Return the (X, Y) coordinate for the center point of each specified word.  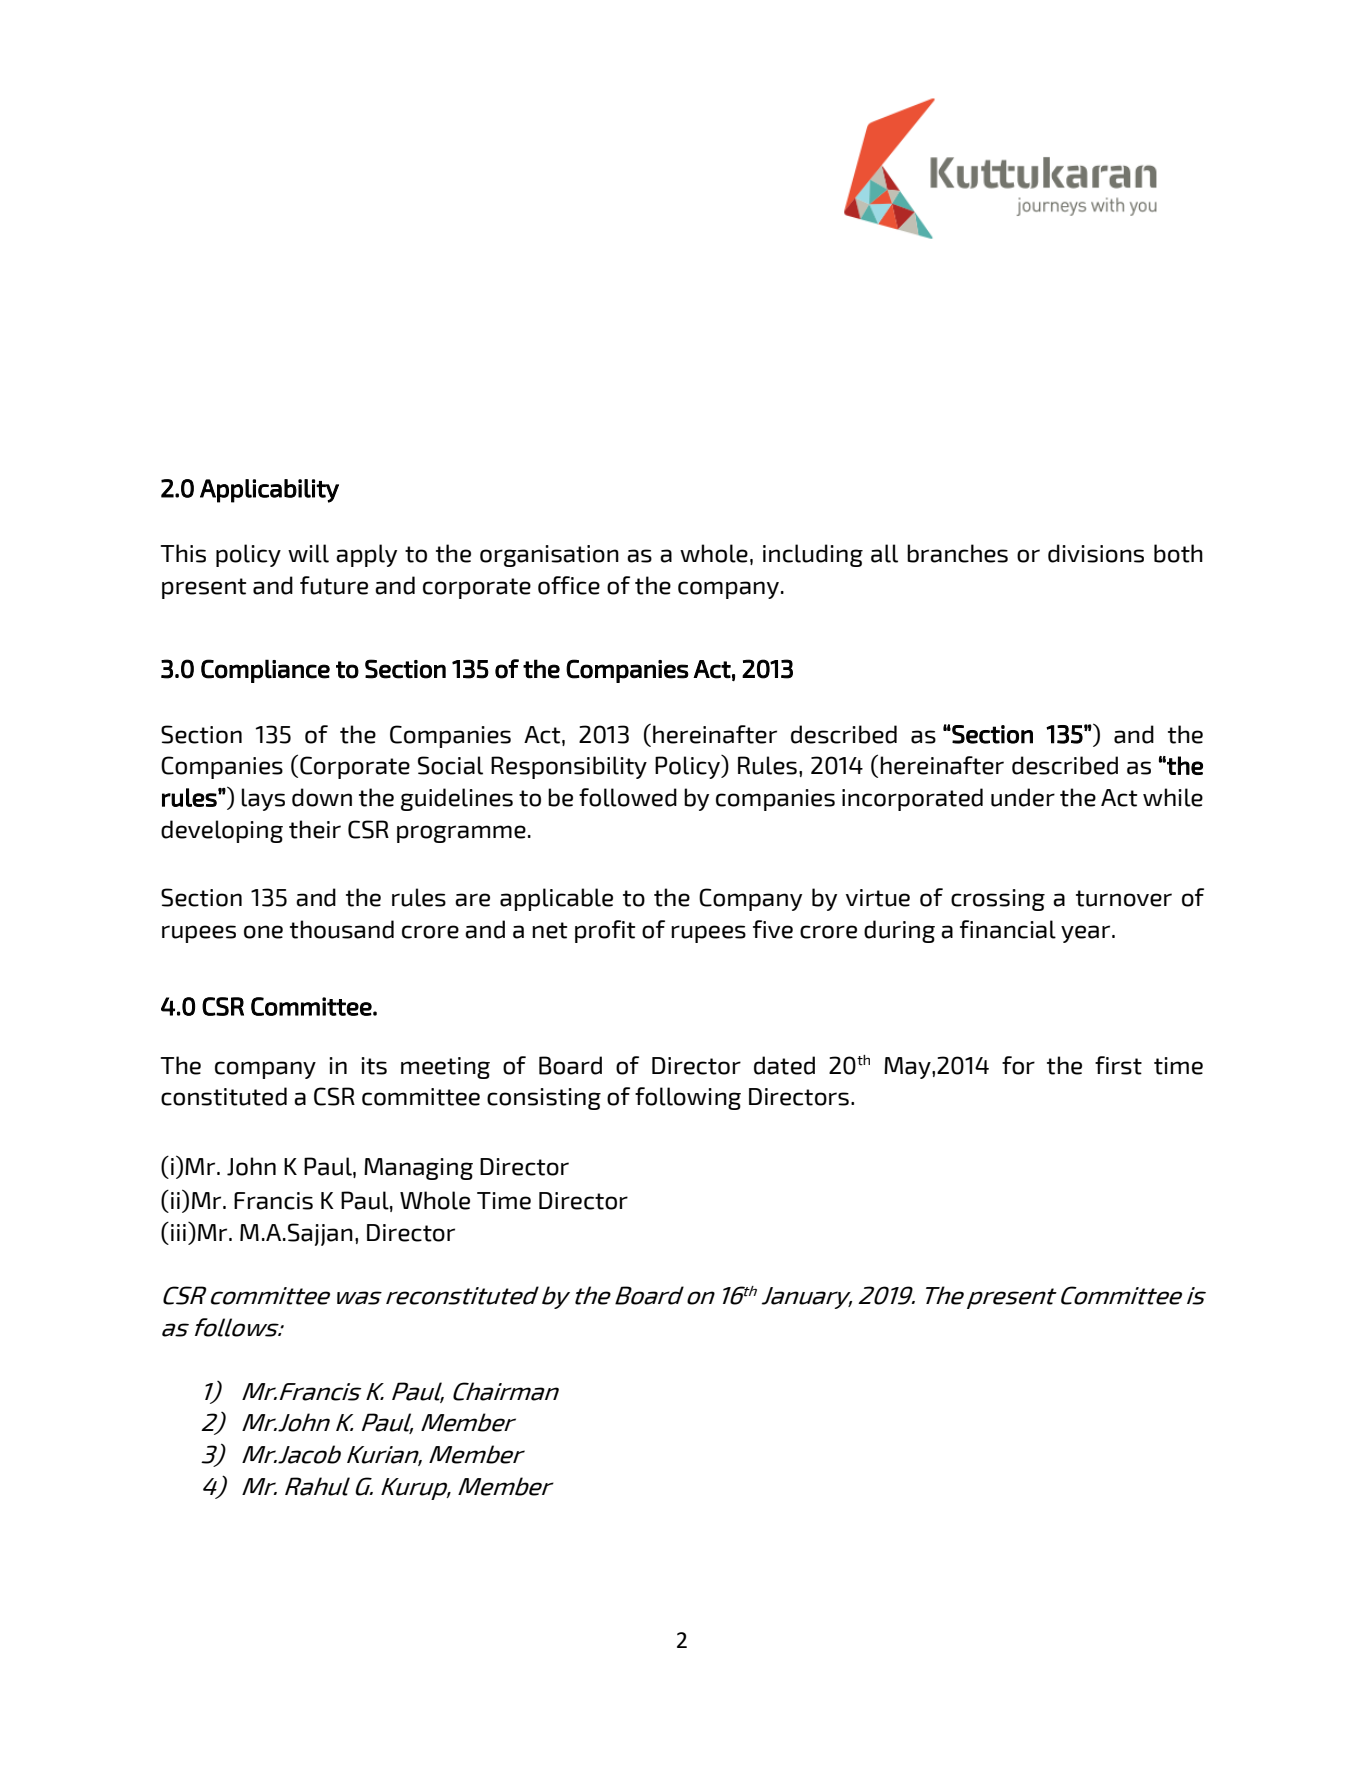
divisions (1096, 553)
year (1087, 934)
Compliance (265, 671)
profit (605, 931)
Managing (418, 1169)
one (263, 932)
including (813, 555)
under (1023, 797)
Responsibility (569, 767)
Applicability (269, 491)
